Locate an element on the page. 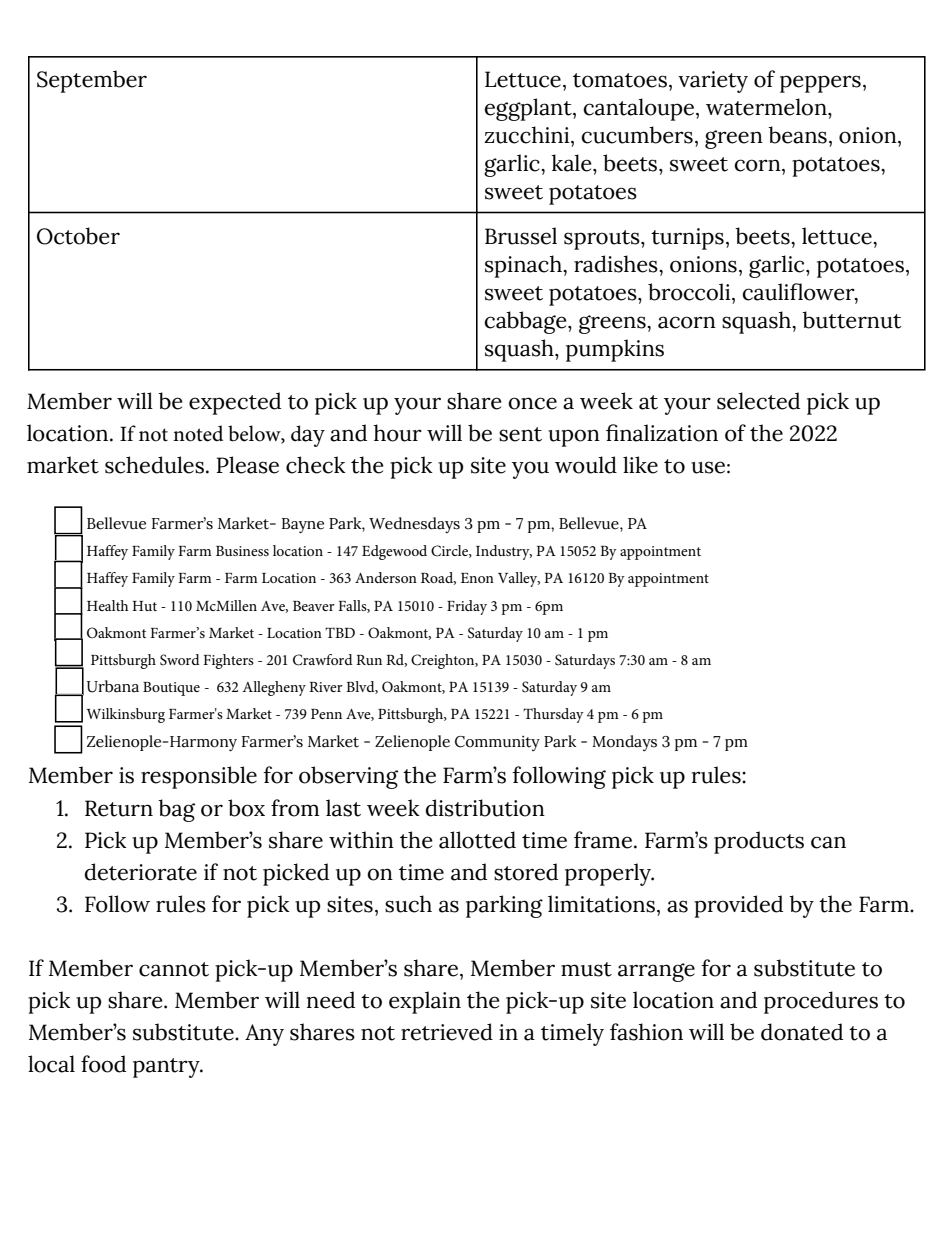 The height and width of the image is (1233, 952). beans is located at coordinates (797, 135).
